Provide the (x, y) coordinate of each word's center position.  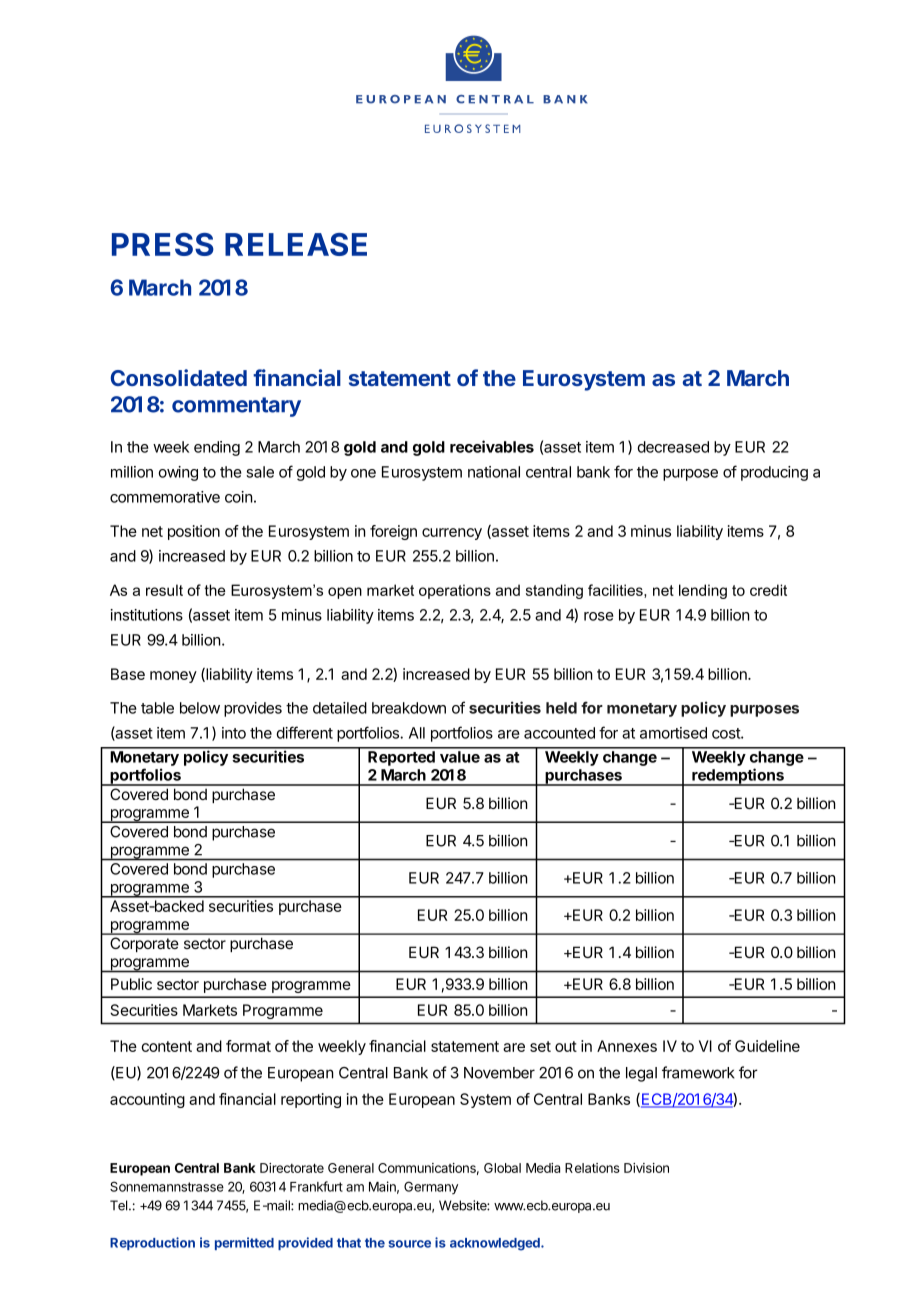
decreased (673, 447)
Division (646, 1168)
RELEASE (296, 244)
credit (768, 590)
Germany (431, 1187)
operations (455, 591)
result (164, 590)
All (417, 733)
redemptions (738, 777)
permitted (244, 1243)
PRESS (163, 244)
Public (131, 984)
